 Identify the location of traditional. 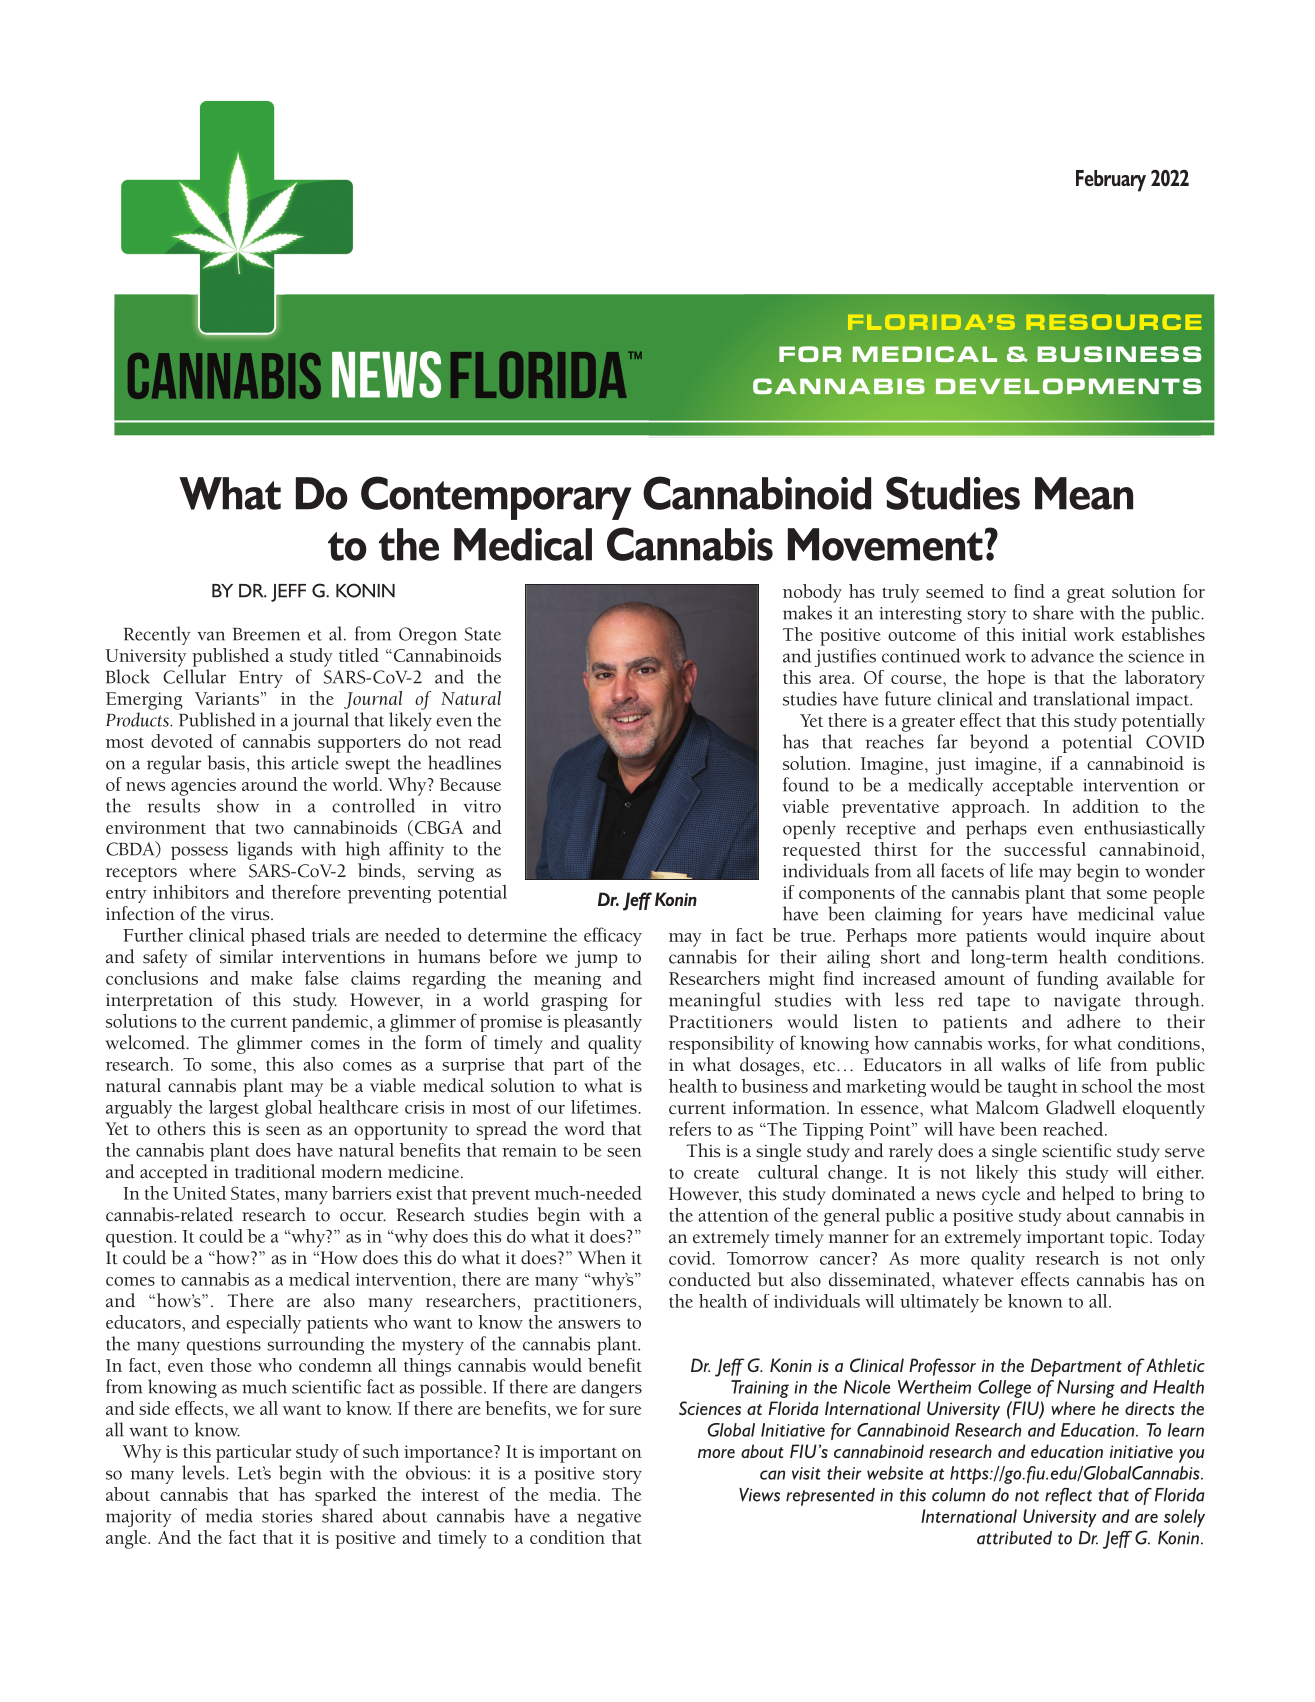
(275, 1171).
